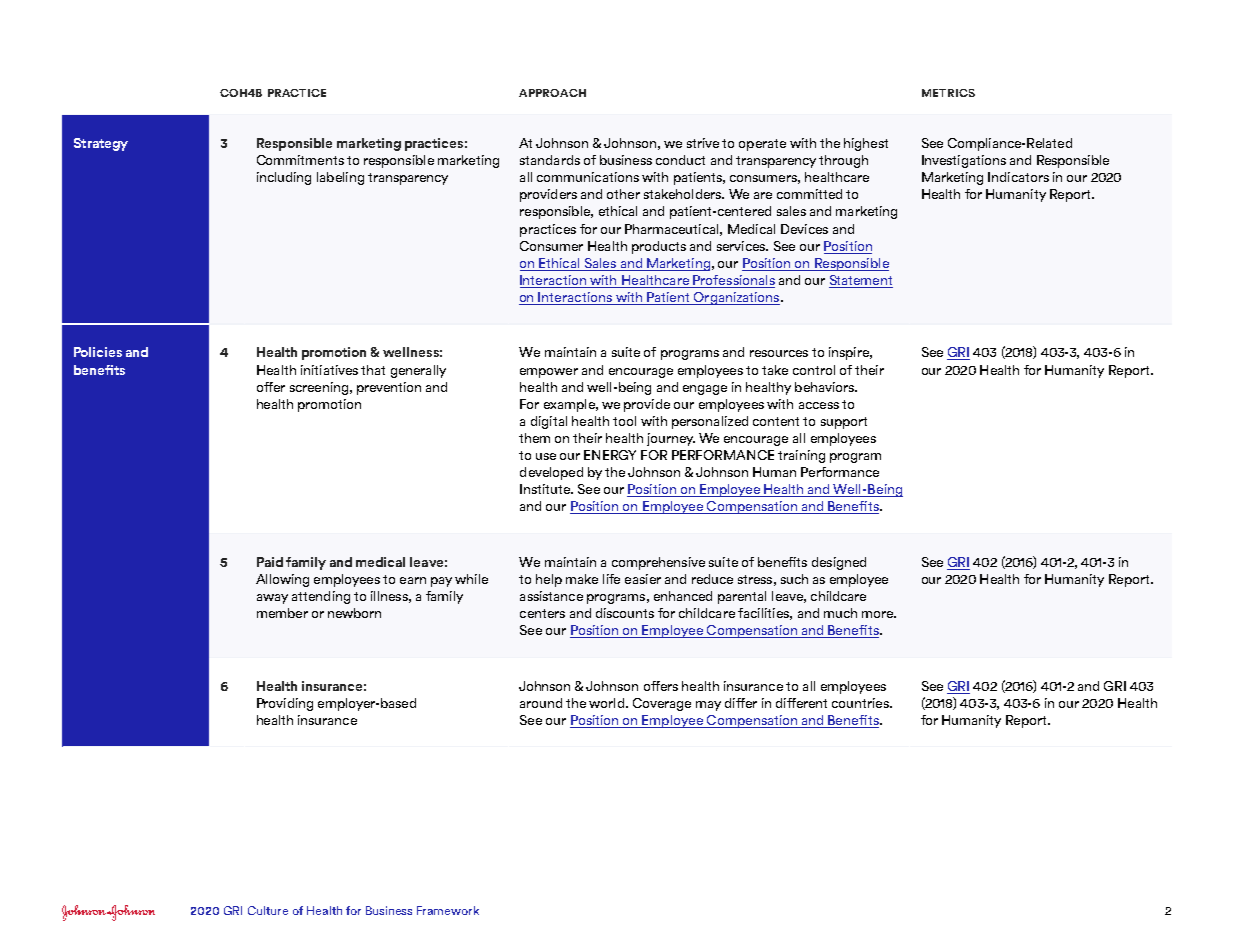 This screenshot has width=1233, height=952. What do you see at coordinates (268, 910) in the screenshot?
I see `Culture` at bounding box center [268, 910].
